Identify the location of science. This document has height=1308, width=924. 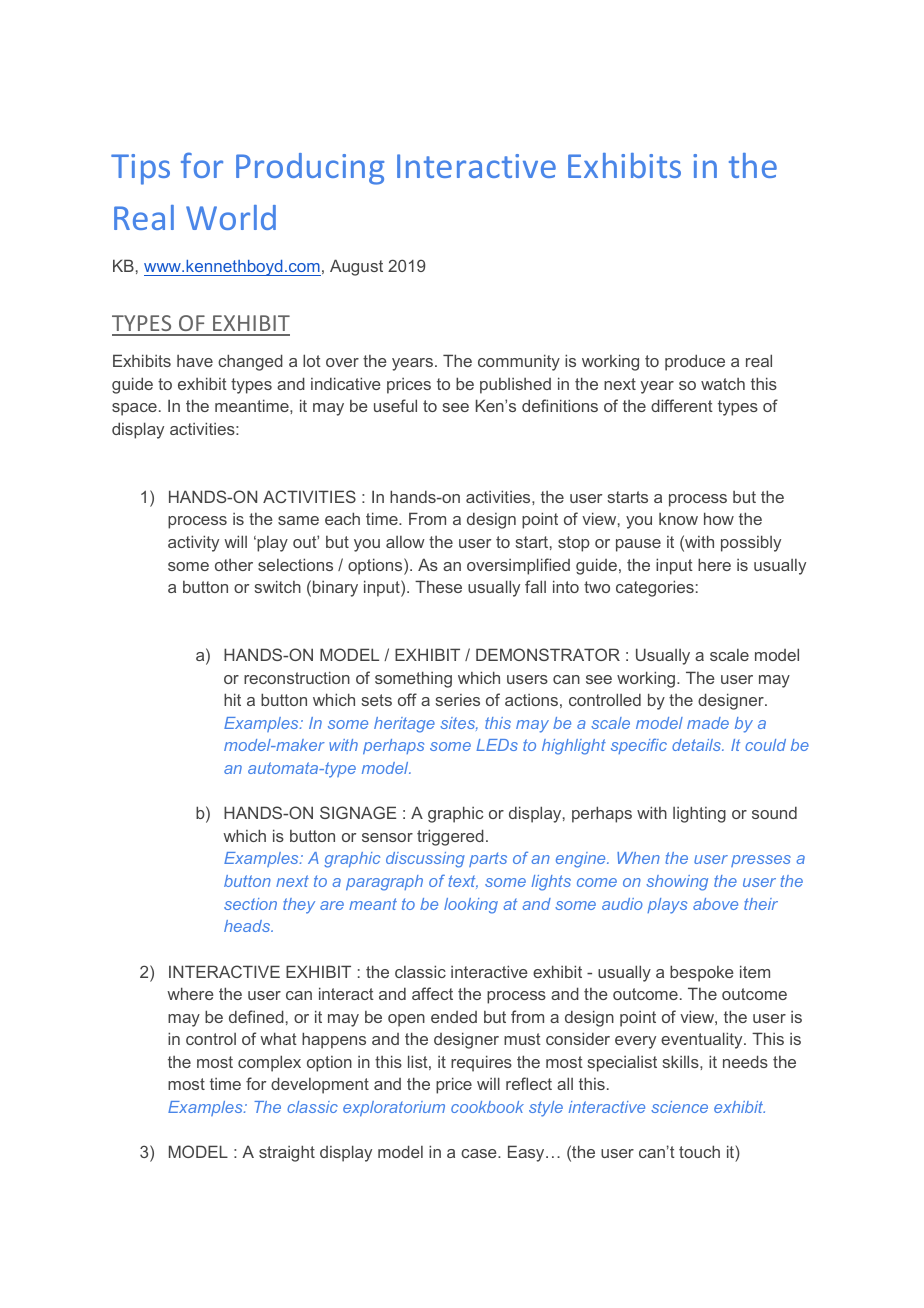
(679, 1107).
